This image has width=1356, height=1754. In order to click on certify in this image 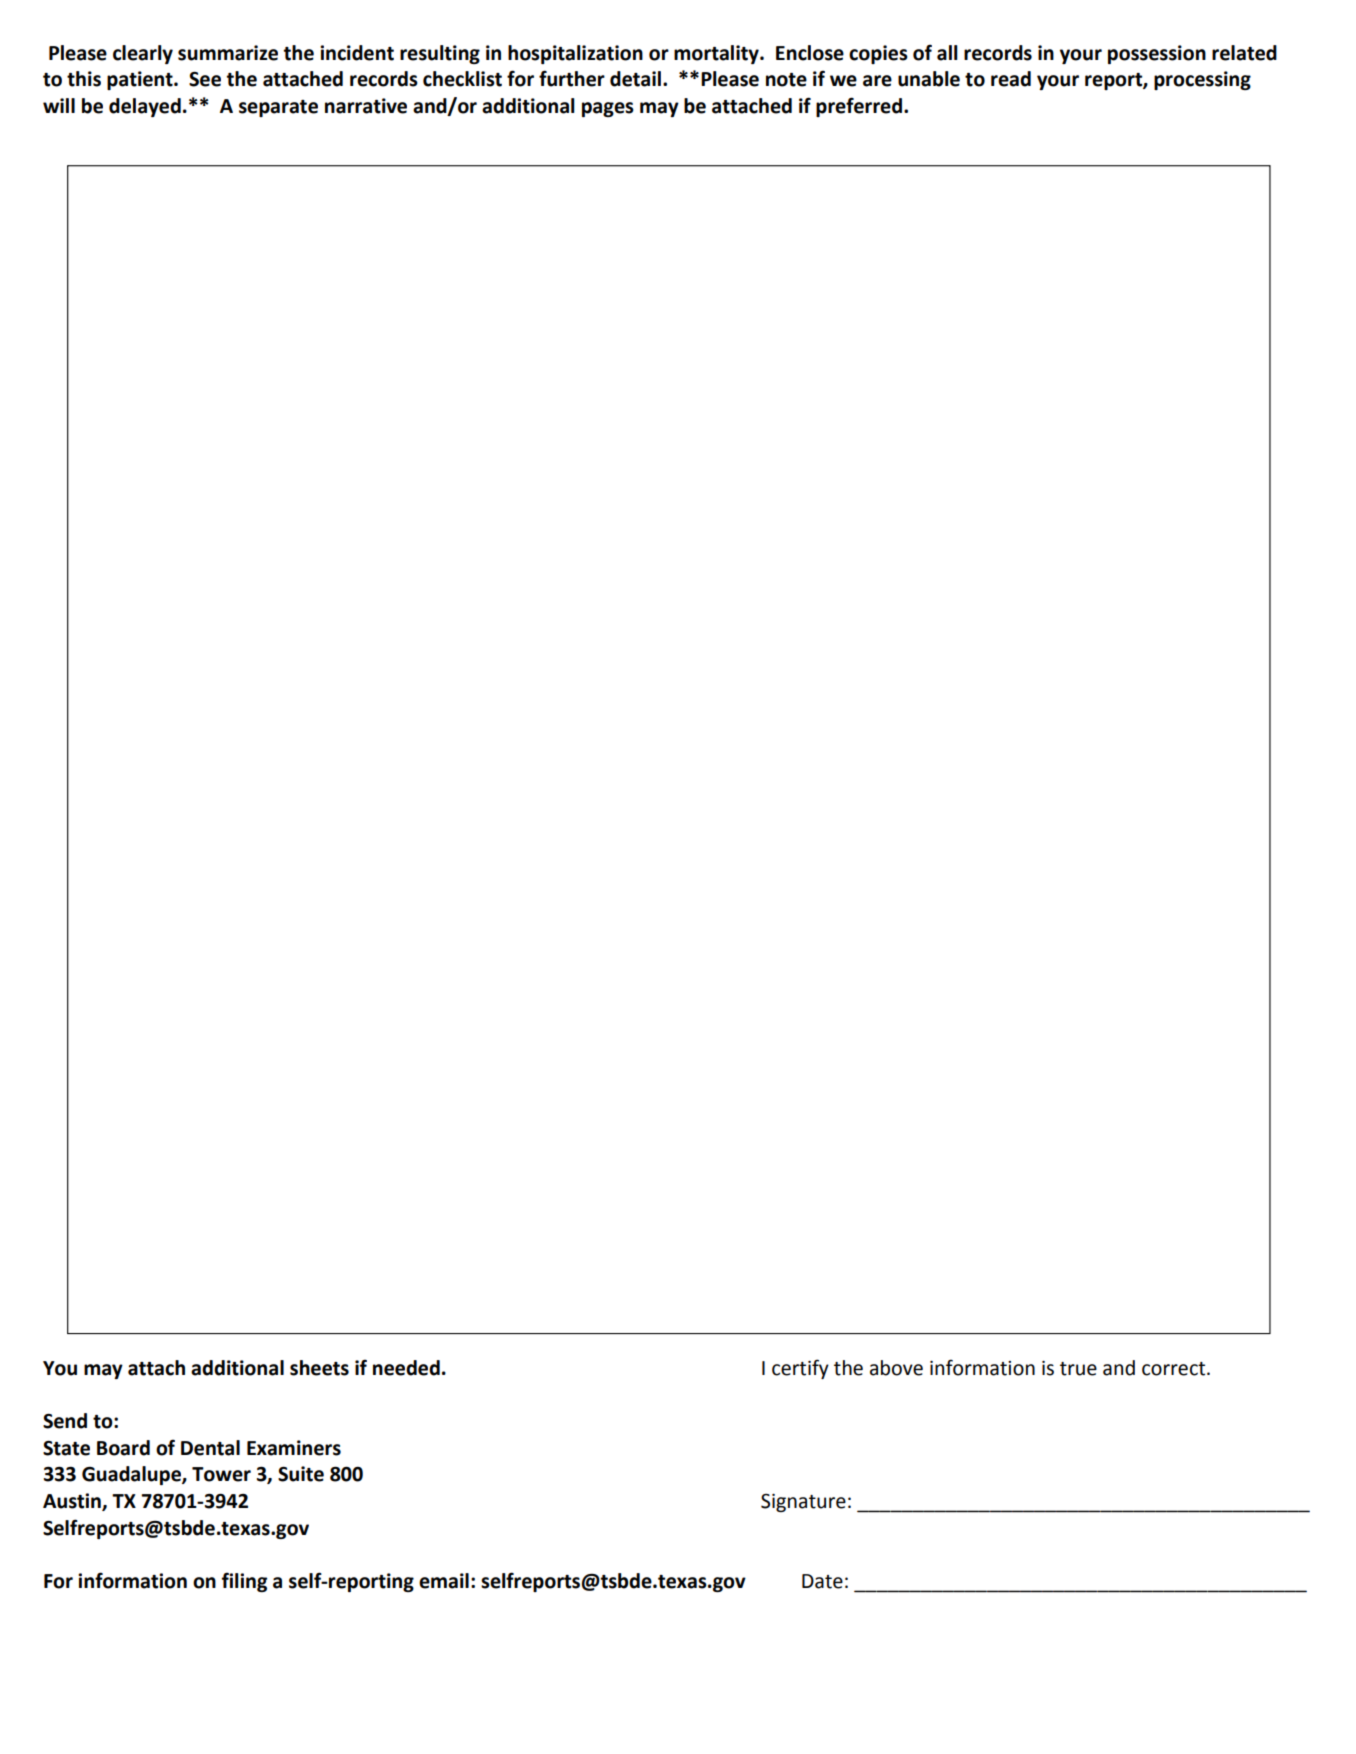, I will do `click(800, 1369)`.
